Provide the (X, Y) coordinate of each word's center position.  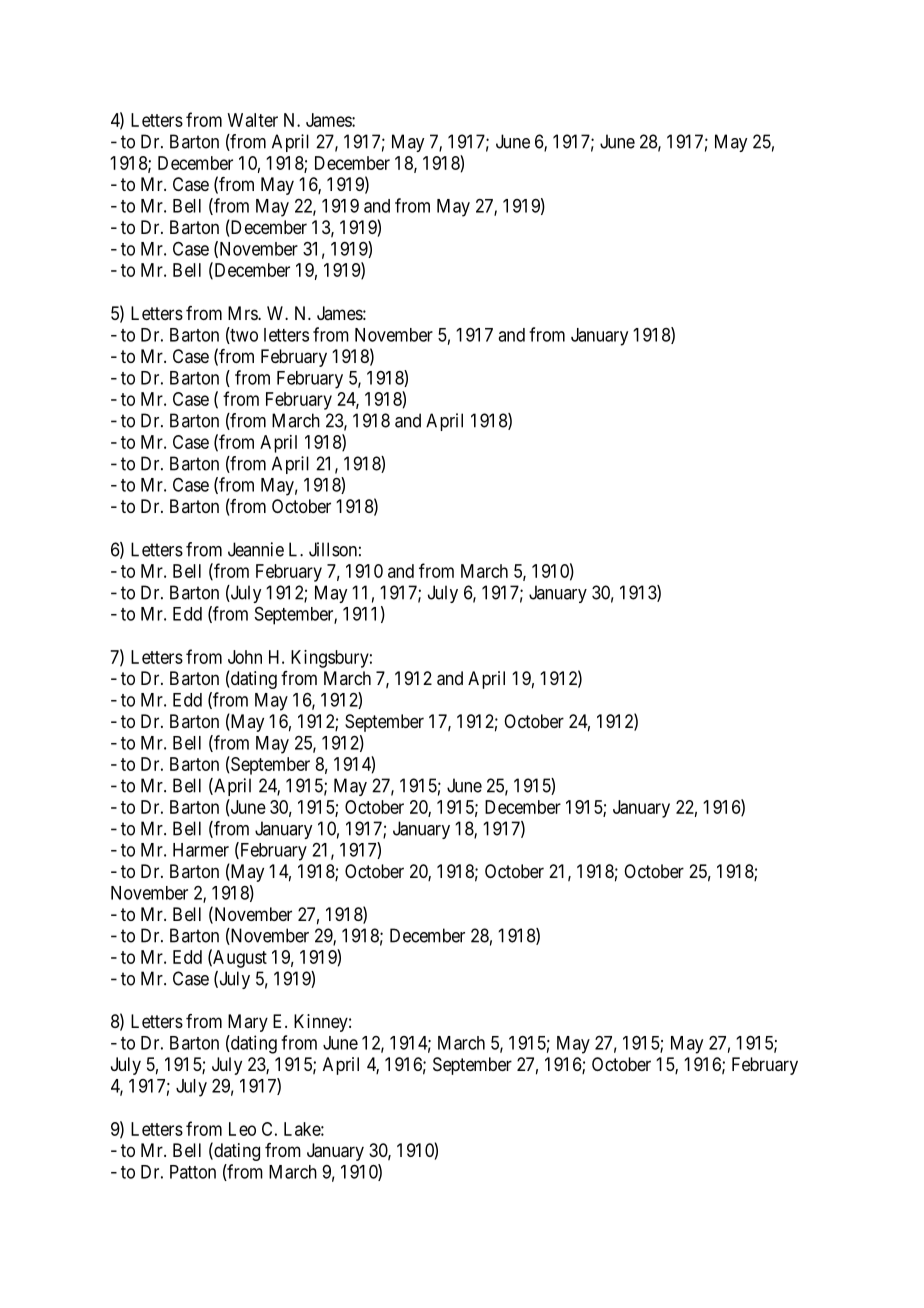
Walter (253, 120)
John (245, 657)
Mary (248, 1023)
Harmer (201, 850)
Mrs (243, 313)
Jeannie (256, 549)
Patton (193, 1172)
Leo (242, 1129)
